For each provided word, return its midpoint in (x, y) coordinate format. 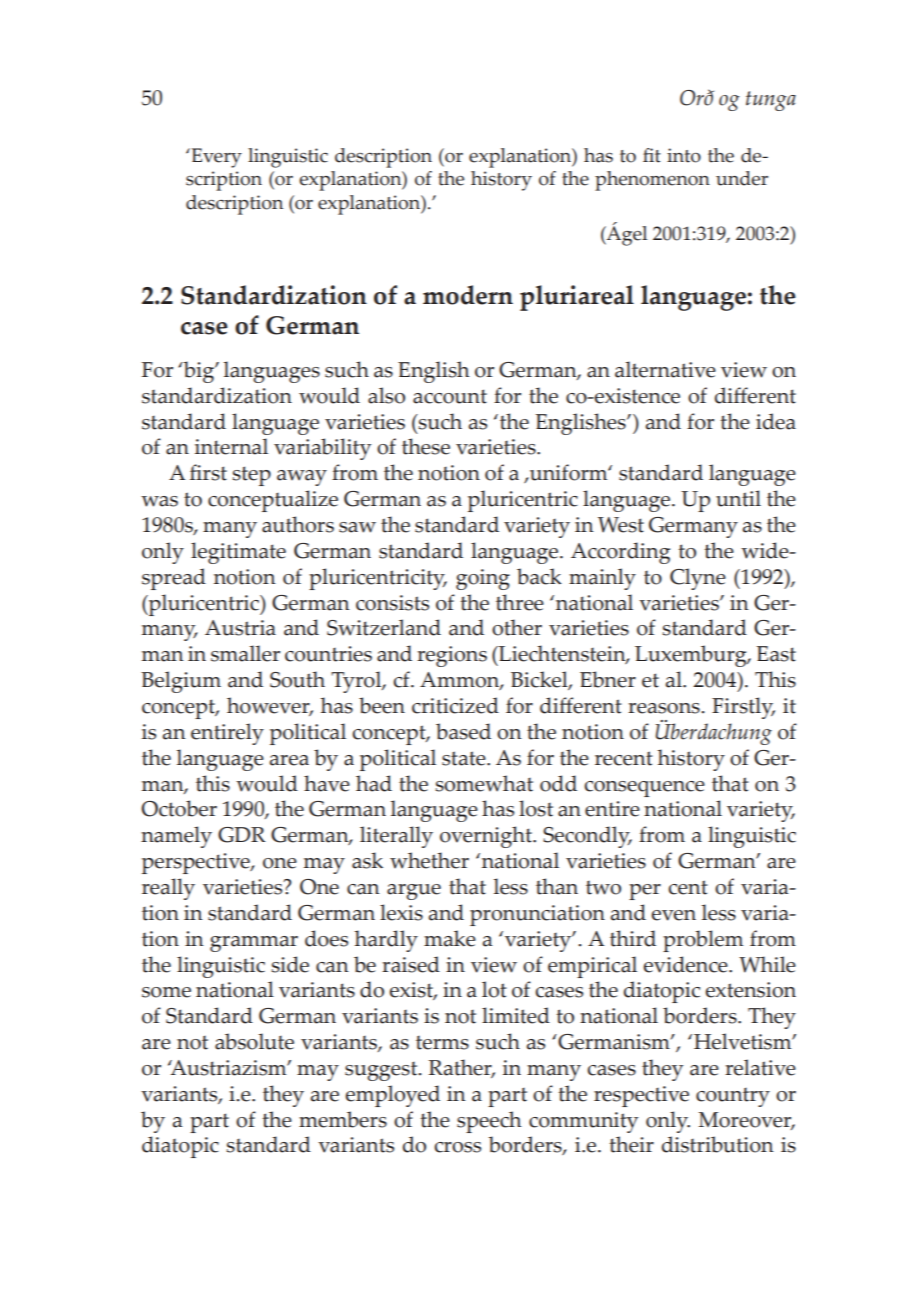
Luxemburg (692, 656)
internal (231, 446)
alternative (665, 369)
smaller (245, 653)
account (450, 396)
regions (452, 656)
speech (489, 1122)
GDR (242, 835)
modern (468, 295)
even (673, 915)
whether (429, 860)
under (742, 178)
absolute (254, 1041)
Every (217, 158)
